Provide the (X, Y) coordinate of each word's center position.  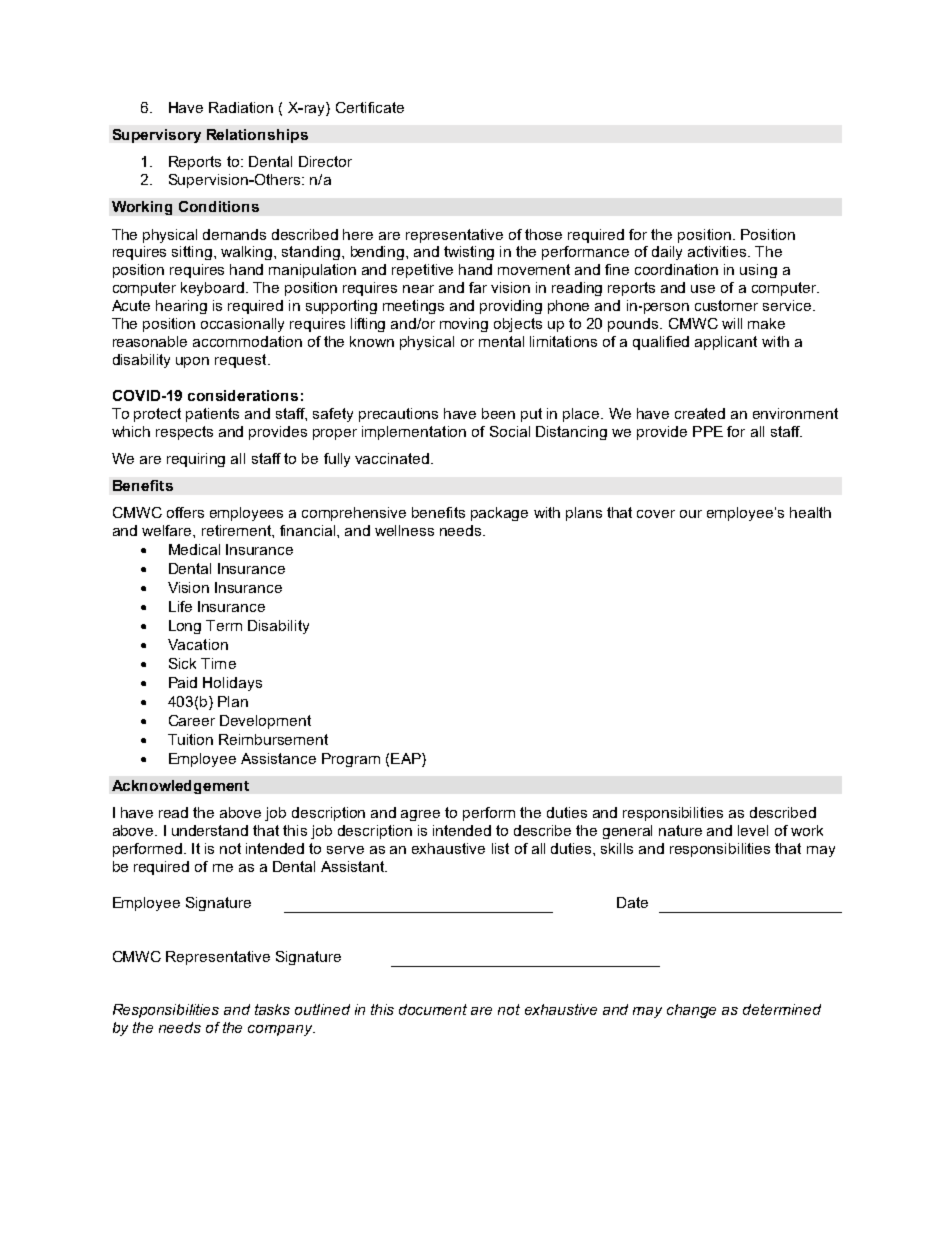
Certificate (370, 107)
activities (718, 251)
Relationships (257, 136)
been (498, 413)
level (753, 830)
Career (192, 720)
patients (212, 415)
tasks (272, 1009)
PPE (708, 431)
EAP (407, 758)
